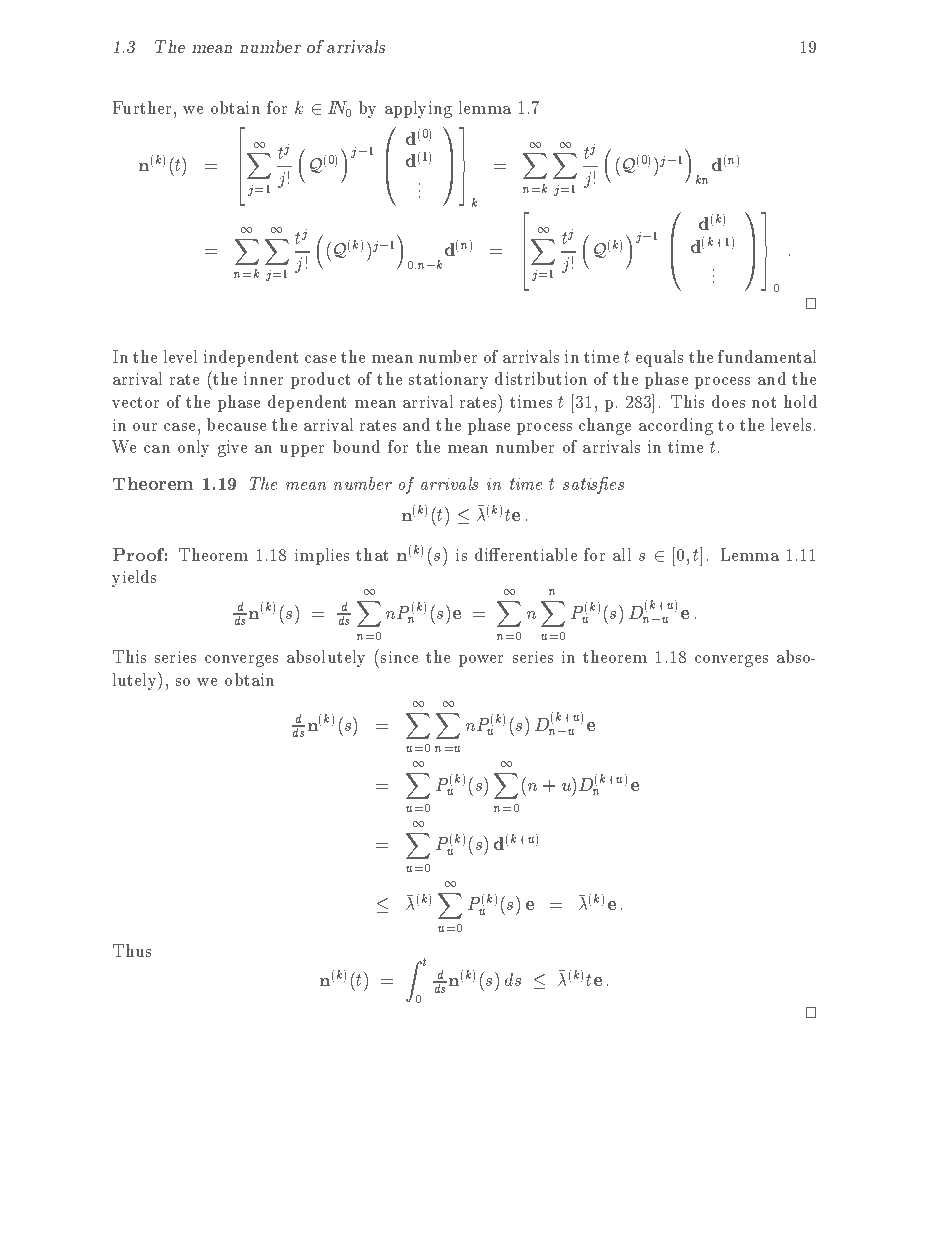 This page has width=952, height=1233. What do you see at coordinates (132, 950) in the page?
I see `Thus` at bounding box center [132, 950].
